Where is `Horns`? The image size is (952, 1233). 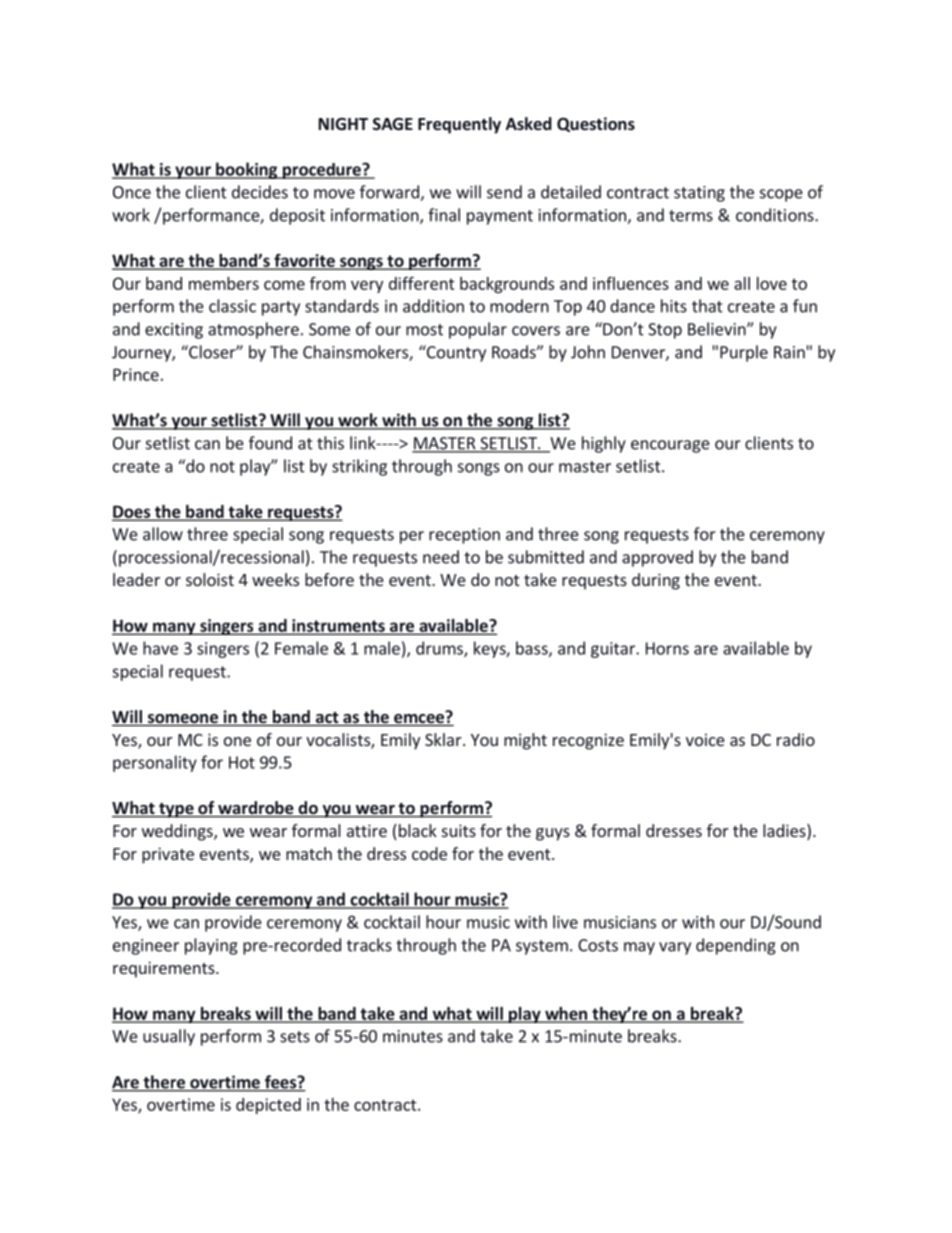 Horns is located at coordinates (667, 648).
